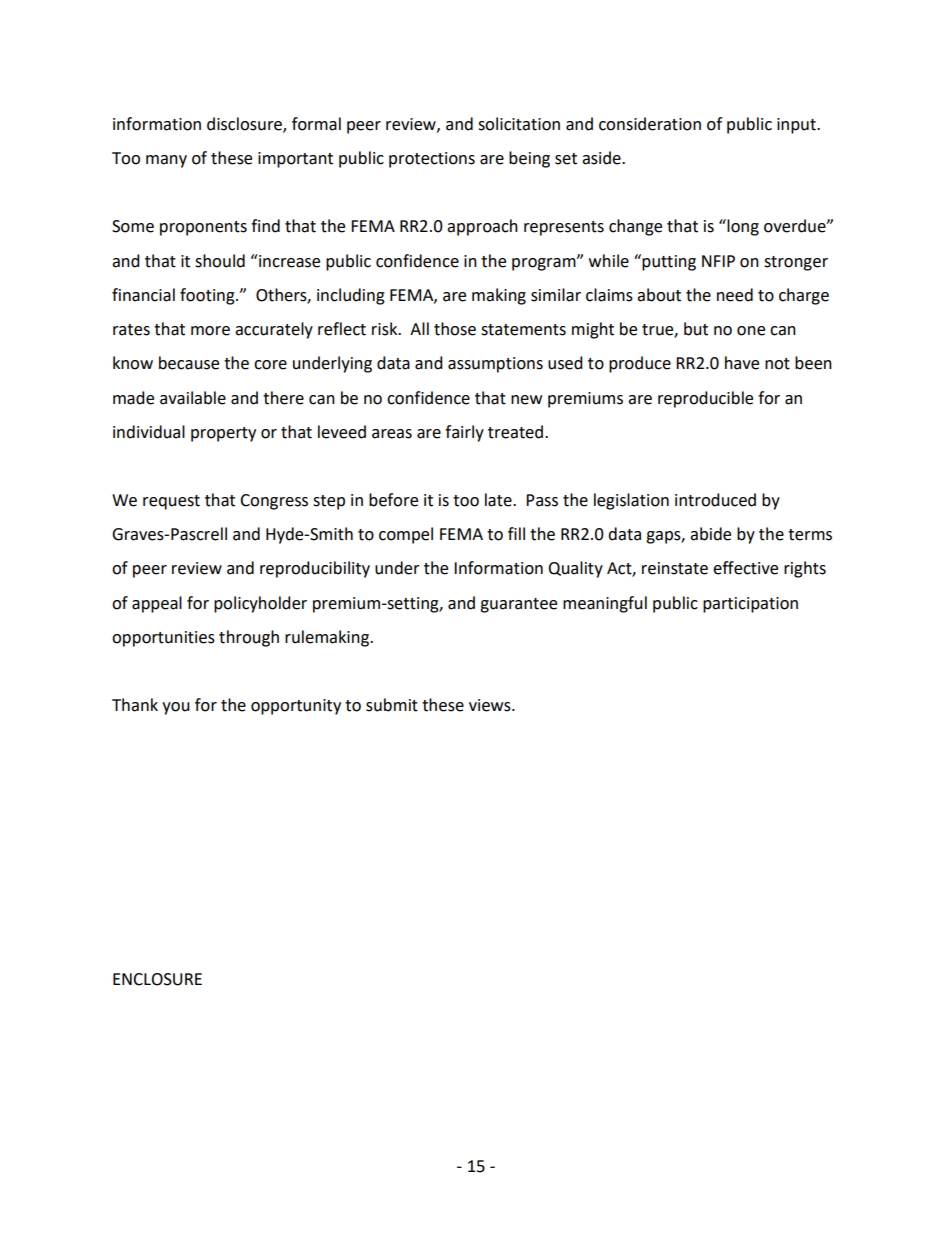 This screenshot has width=952, height=1233. Describe the element at coordinates (495, 365) in the screenshot. I see `assumptions` at that location.
